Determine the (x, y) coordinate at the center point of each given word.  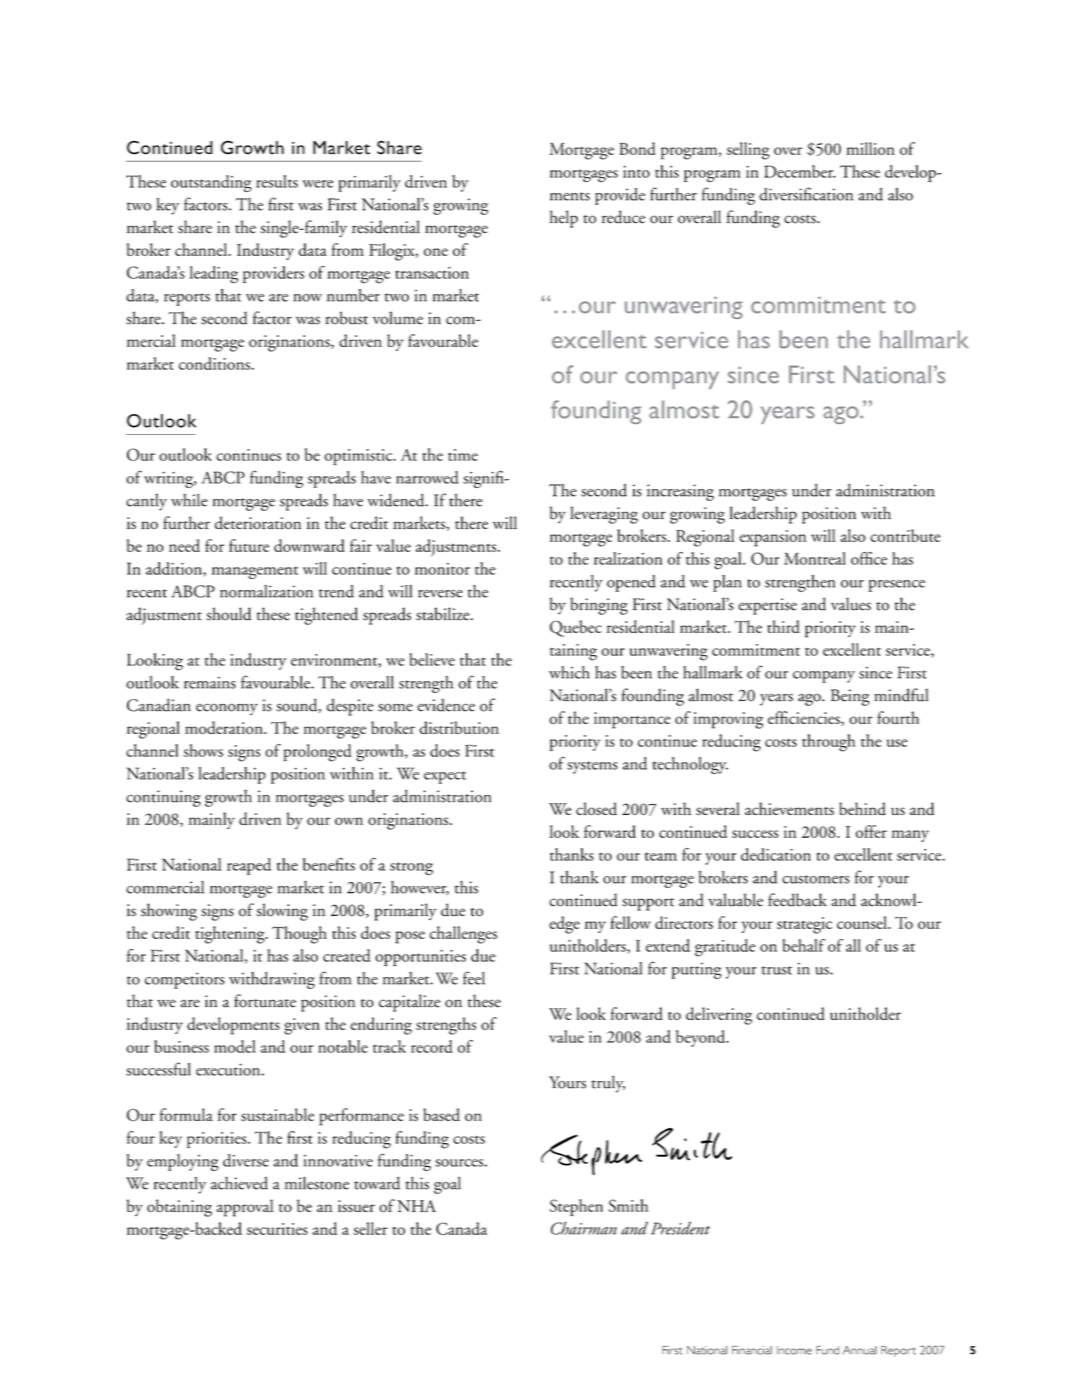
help (563, 219)
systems (592, 767)
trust (777, 970)
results (277, 181)
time (463, 455)
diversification (806, 194)
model (235, 1046)
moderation (225, 727)
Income (794, 1350)
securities (277, 1229)
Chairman (584, 1228)
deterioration (258, 522)
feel (474, 978)
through (828, 743)
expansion (772, 538)
